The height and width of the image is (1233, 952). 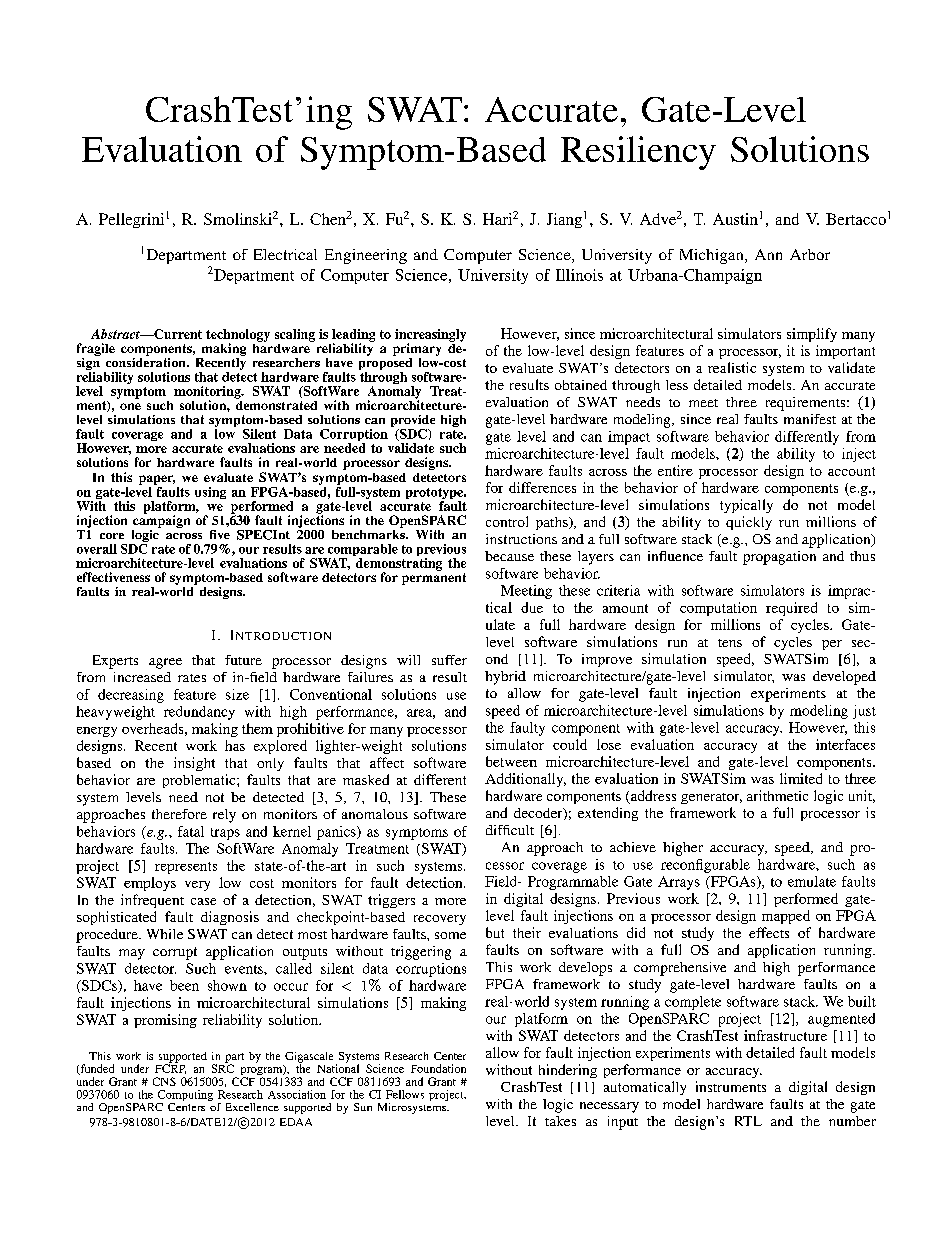 What do you see at coordinates (845, 744) in the image?
I see `interfaces` at bounding box center [845, 744].
